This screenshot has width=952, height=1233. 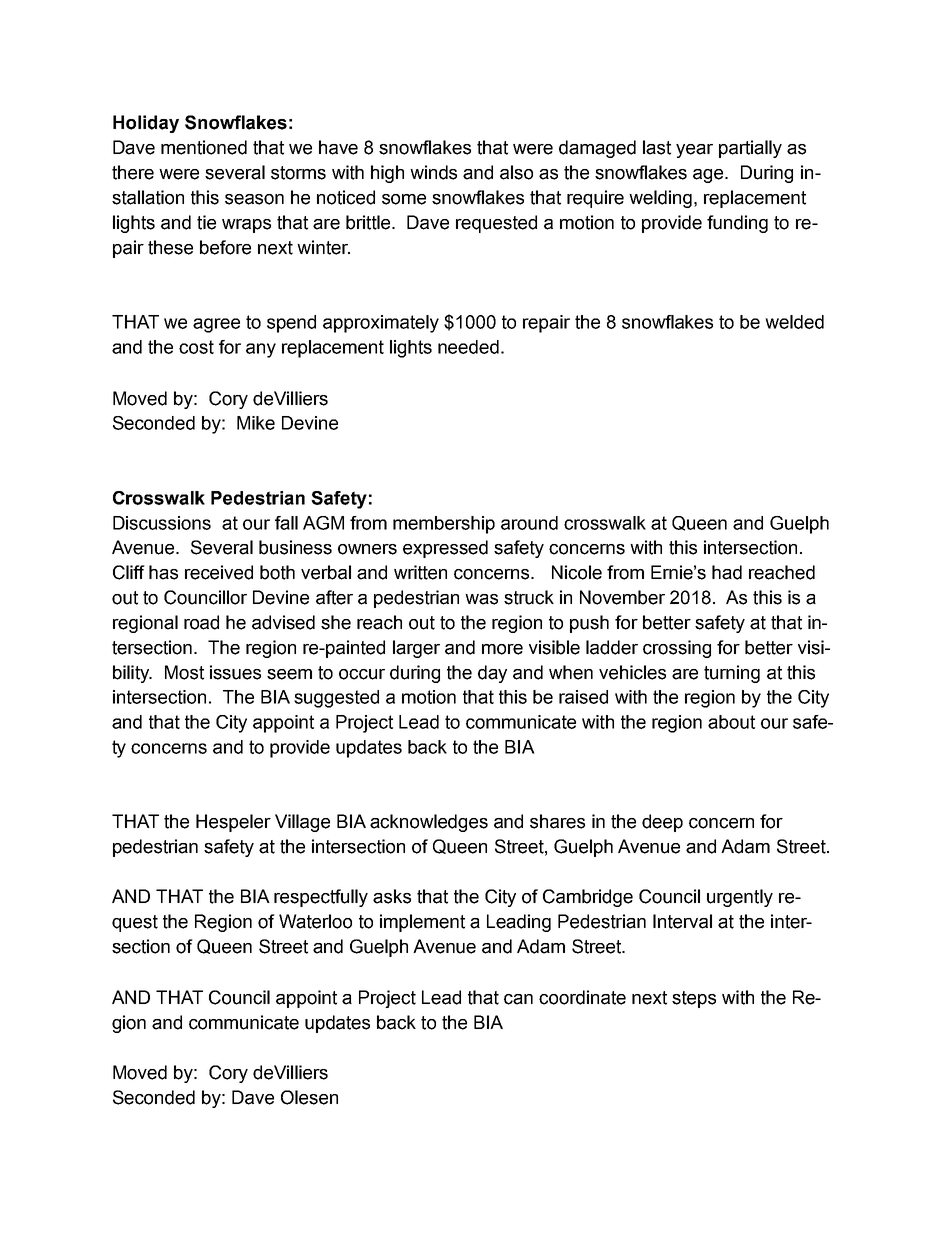 I want to click on needed, so click(x=468, y=347).
